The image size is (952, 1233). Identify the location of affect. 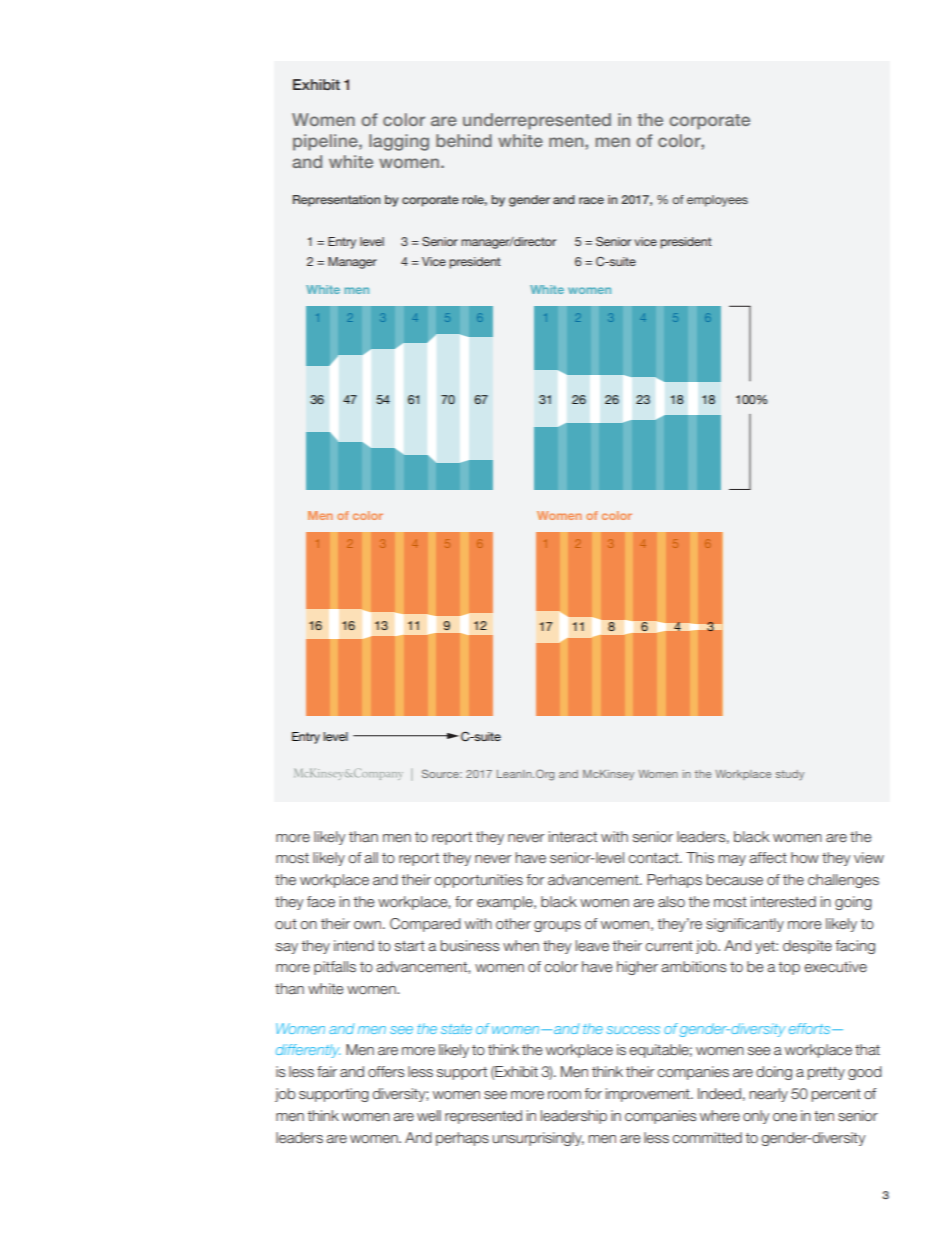
(768, 857).
